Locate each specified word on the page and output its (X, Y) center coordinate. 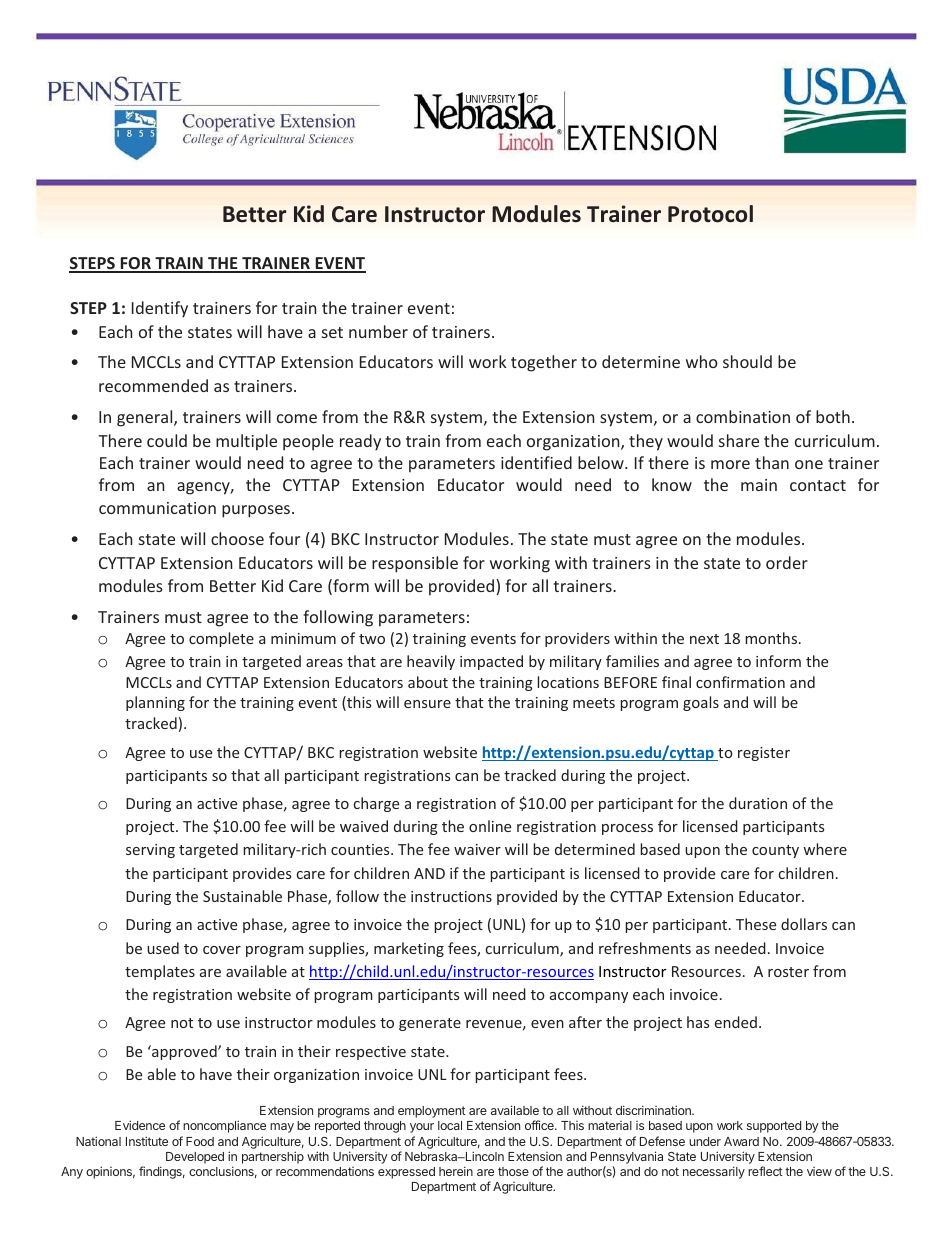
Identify (160, 309)
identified (536, 462)
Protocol (710, 214)
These (756, 924)
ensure (427, 704)
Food (200, 1141)
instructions (451, 896)
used (163, 948)
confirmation (740, 682)
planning (155, 703)
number (378, 331)
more (730, 464)
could (167, 440)
